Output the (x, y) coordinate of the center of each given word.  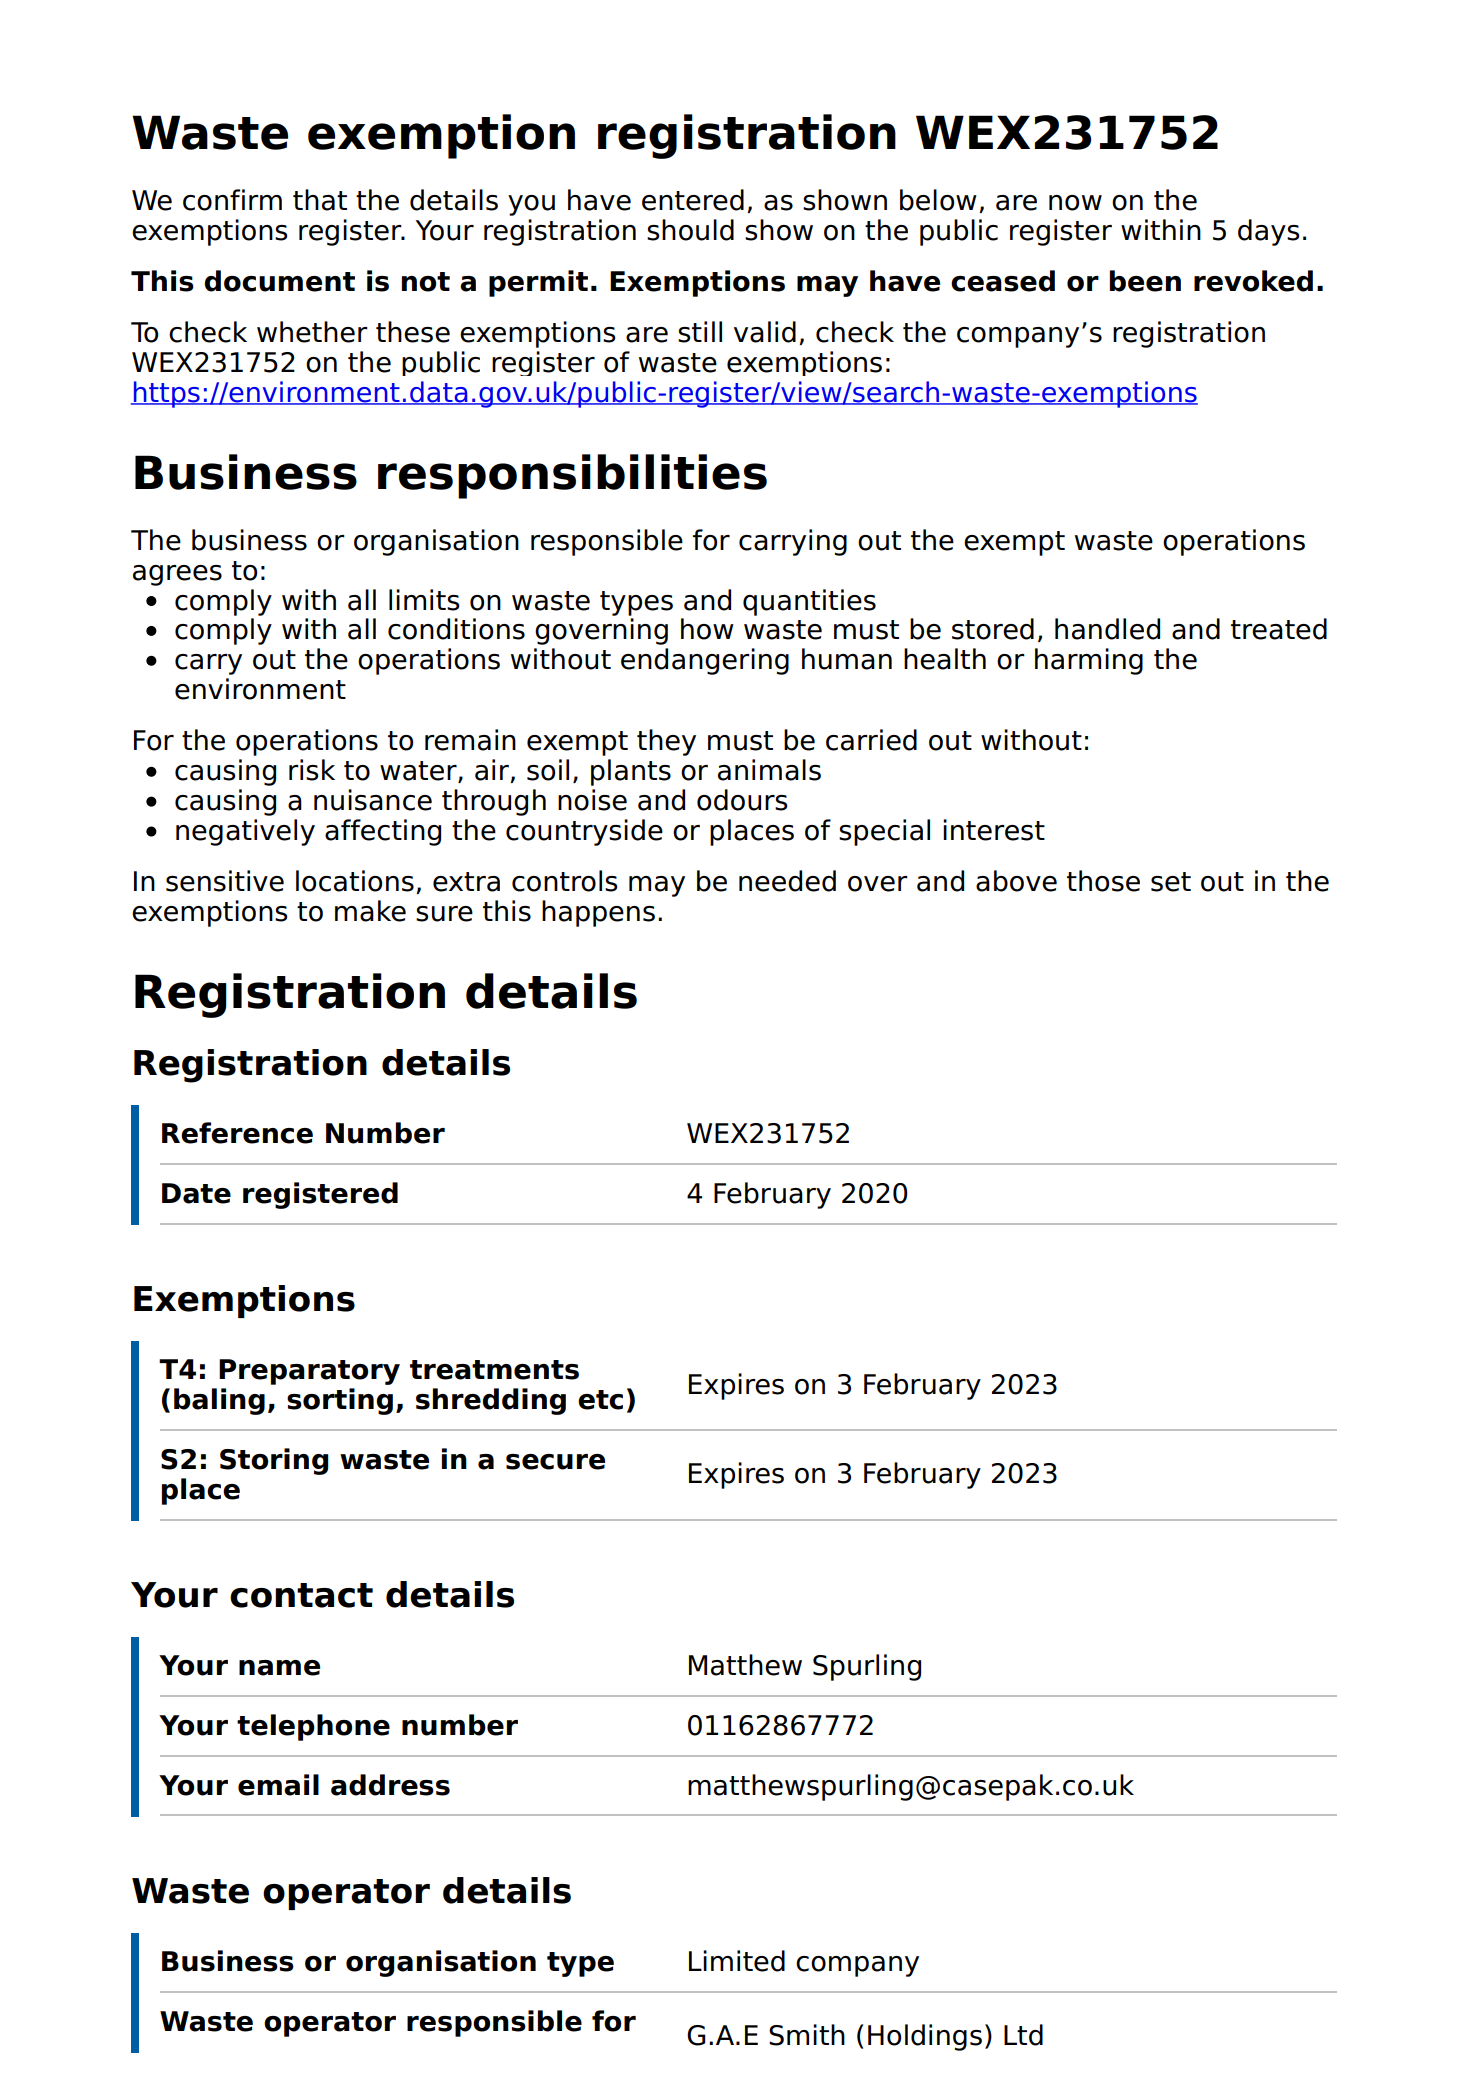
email (278, 1785)
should (690, 230)
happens (598, 913)
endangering (705, 661)
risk (312, 770)
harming (1089, 661)
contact (301, 1595)
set (1171, 882)
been (1145, 281)
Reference (237, 1133)
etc (600, 1400)
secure (555, 1462)
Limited (737, 1961)
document (279, 281)
